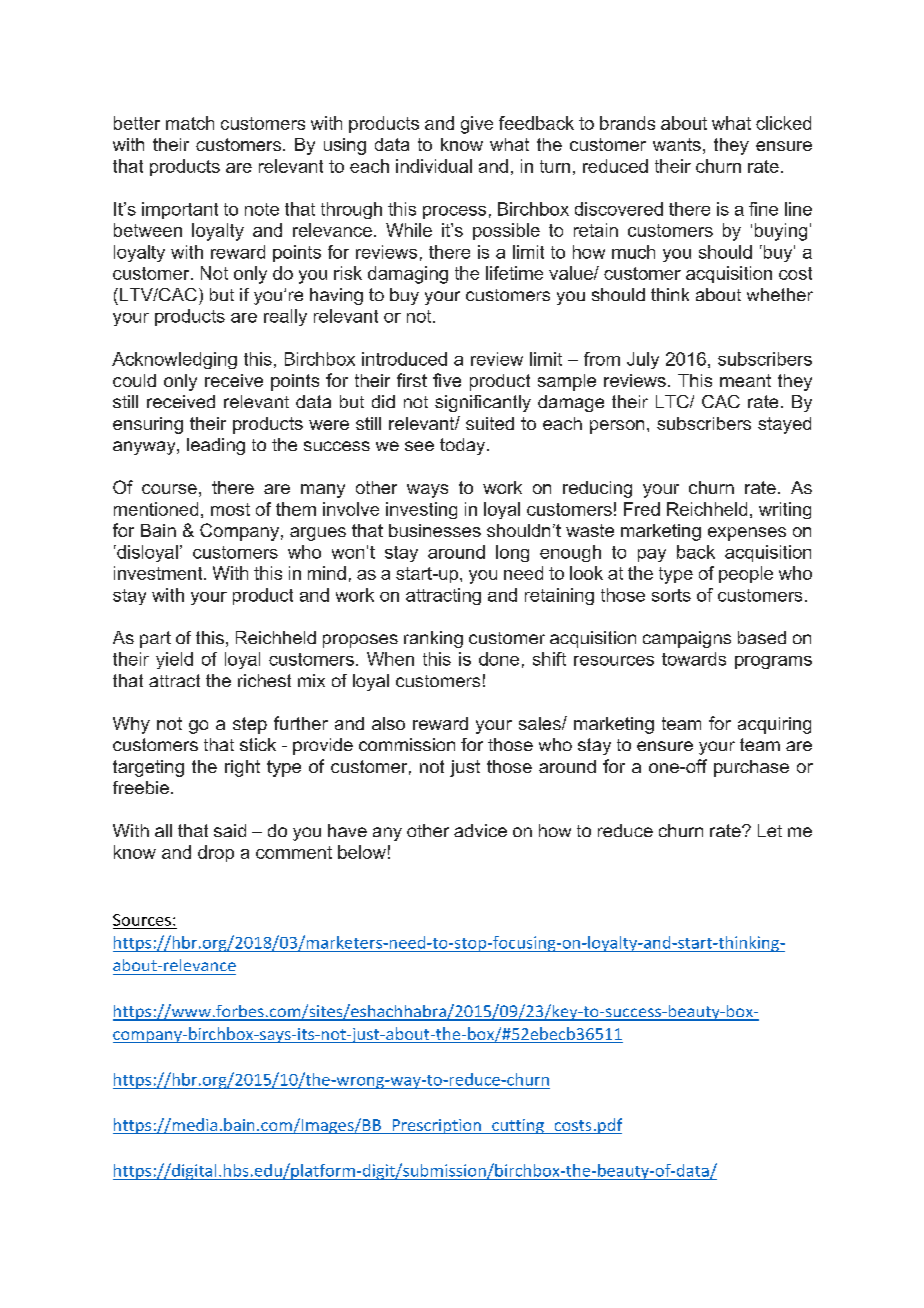 This document has width=924, height=1308. Describe the element at coordinates (134, 380) in the document. I see `could` at that location.
